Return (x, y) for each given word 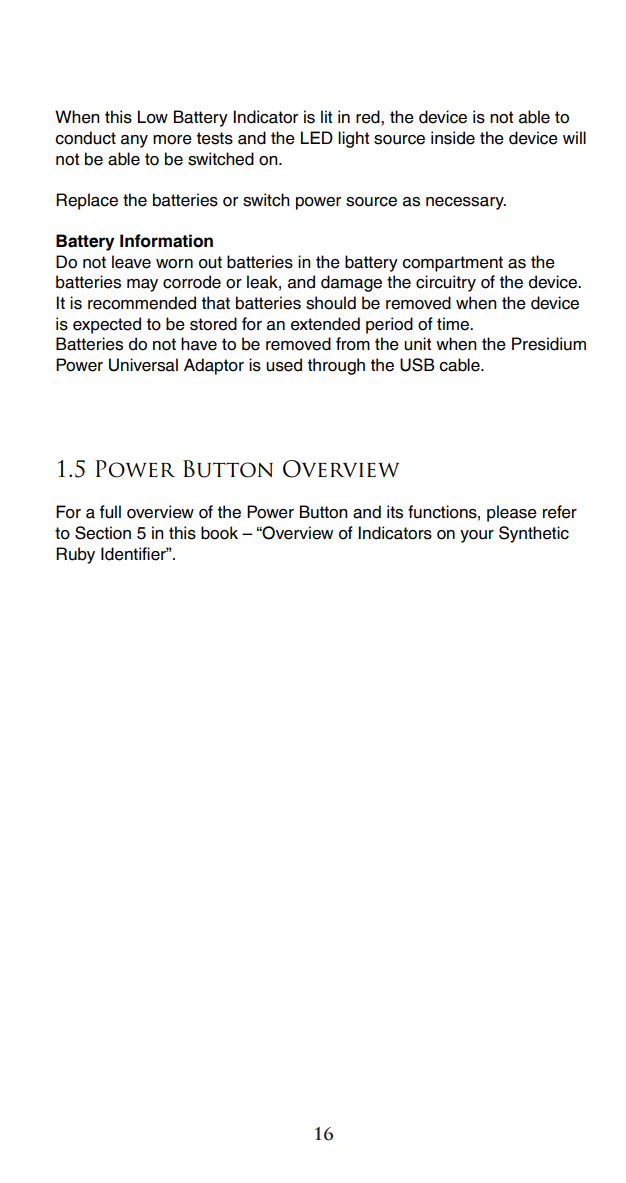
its (395, 512)
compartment (452, 264)
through (336, 366)
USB (417, 365)
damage (351, 283)
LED (317, 137)
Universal (143, 365)
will (574, 137)
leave (131, 262)
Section (103, 533)
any (134, 141)
